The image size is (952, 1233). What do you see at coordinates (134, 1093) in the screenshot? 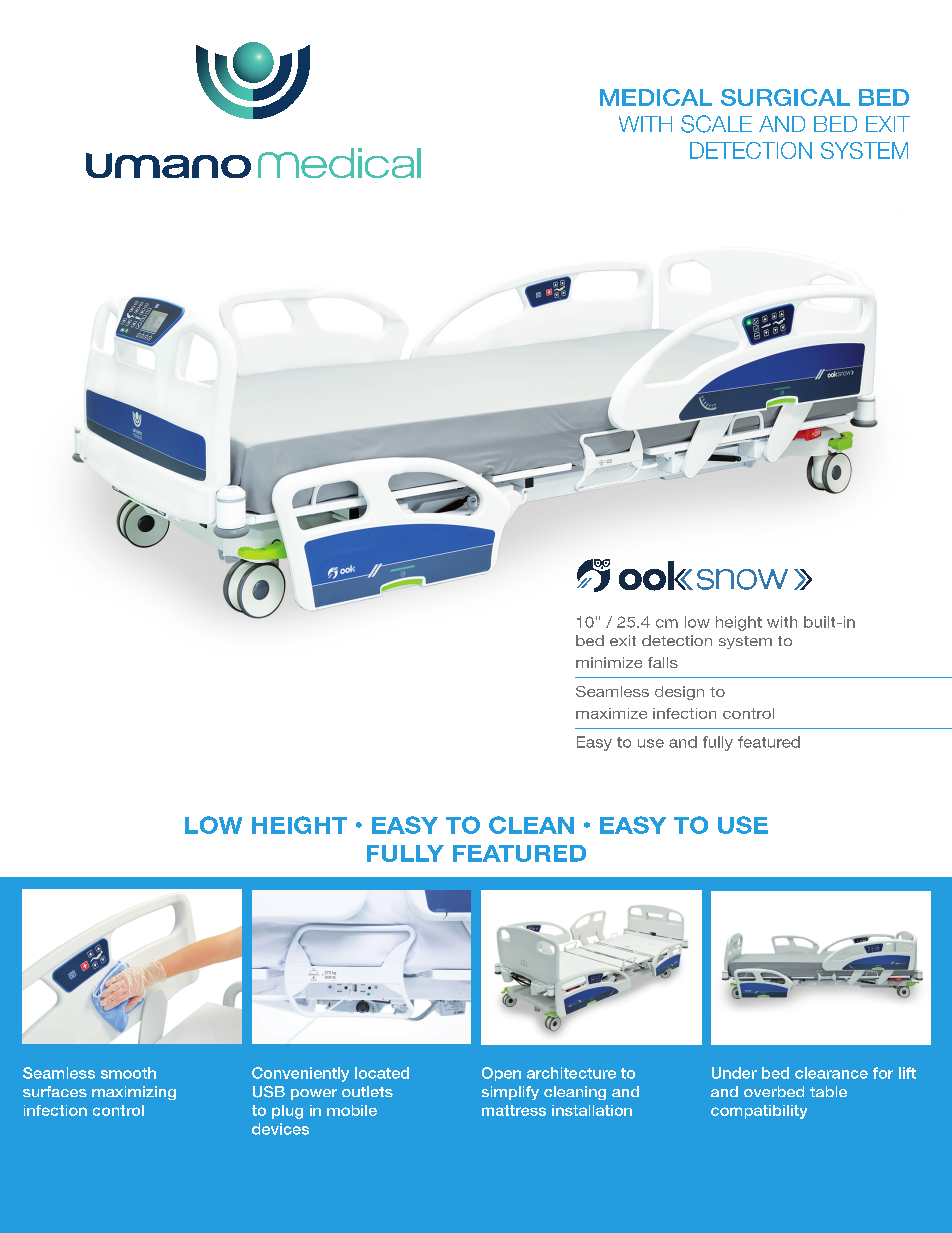
I see `maximizing` at bounding box center [134, 1093].
